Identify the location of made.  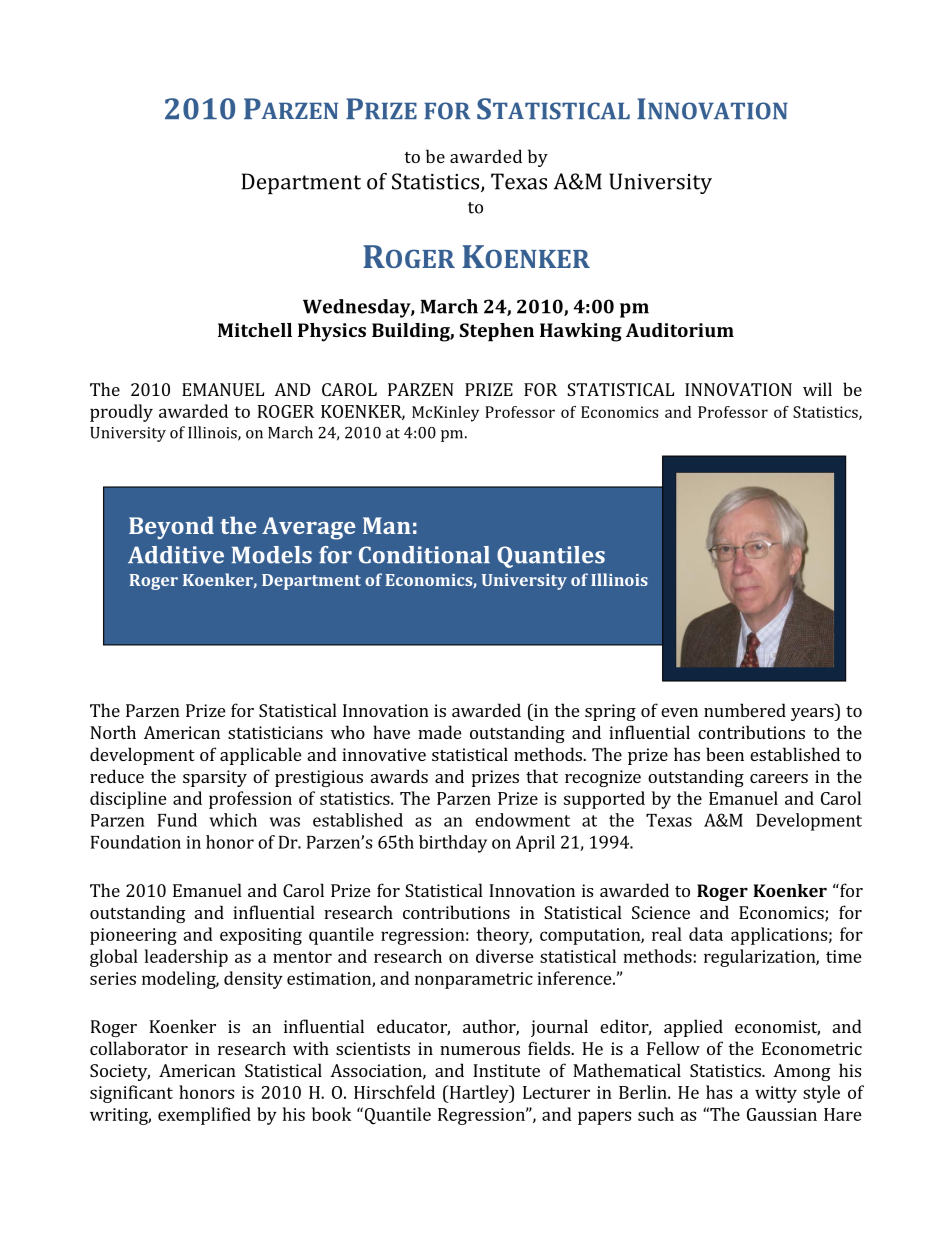
(439, 732).
